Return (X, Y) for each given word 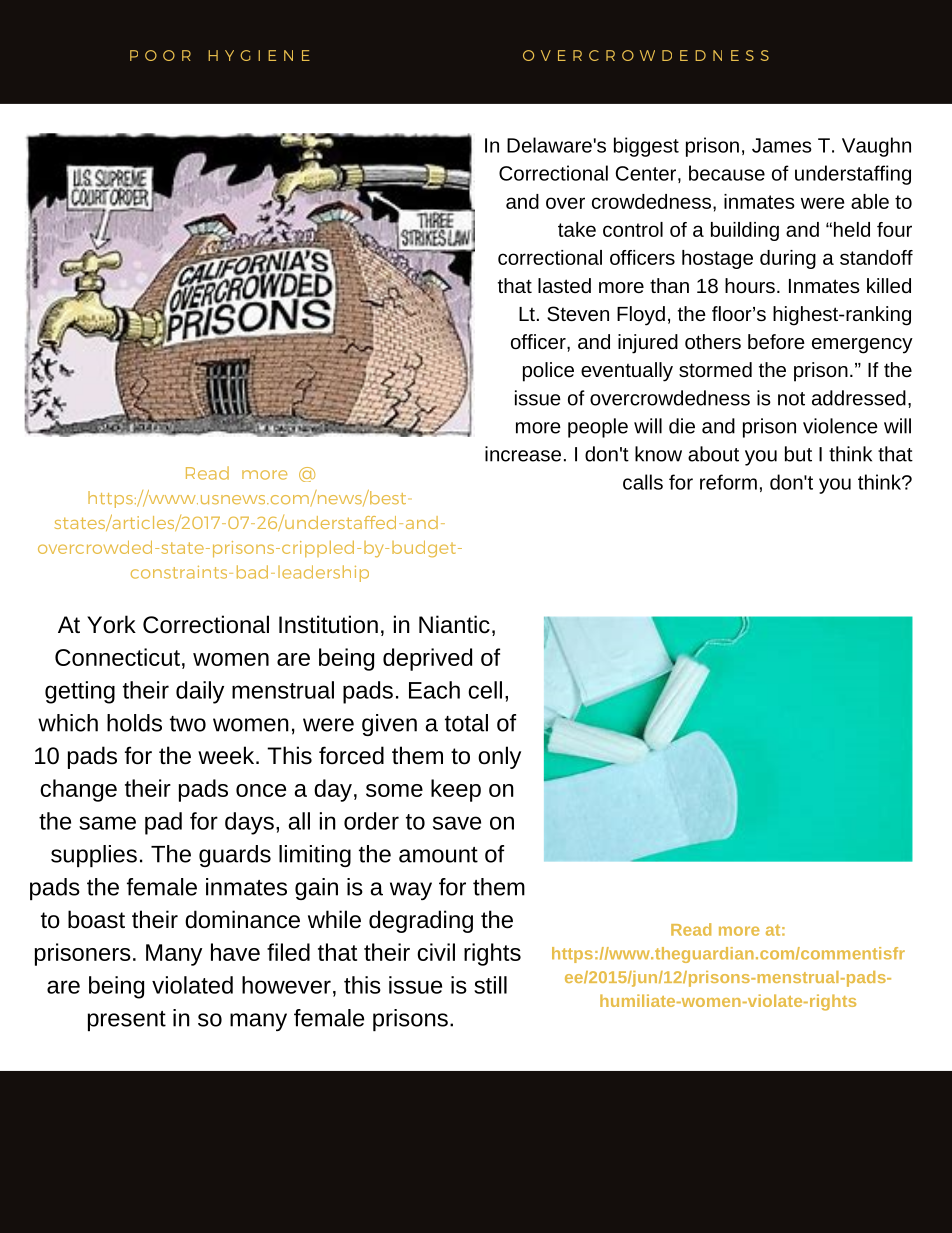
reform (728, 482)
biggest (646, 147)
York (111, 624)
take (577, 229)
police (548, 372)
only (499, 757)
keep (456, 790)
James (782, 145)
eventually (627, 372)
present (127, 1021)
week (227, 755)
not (791, 399)
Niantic (454, 624)
